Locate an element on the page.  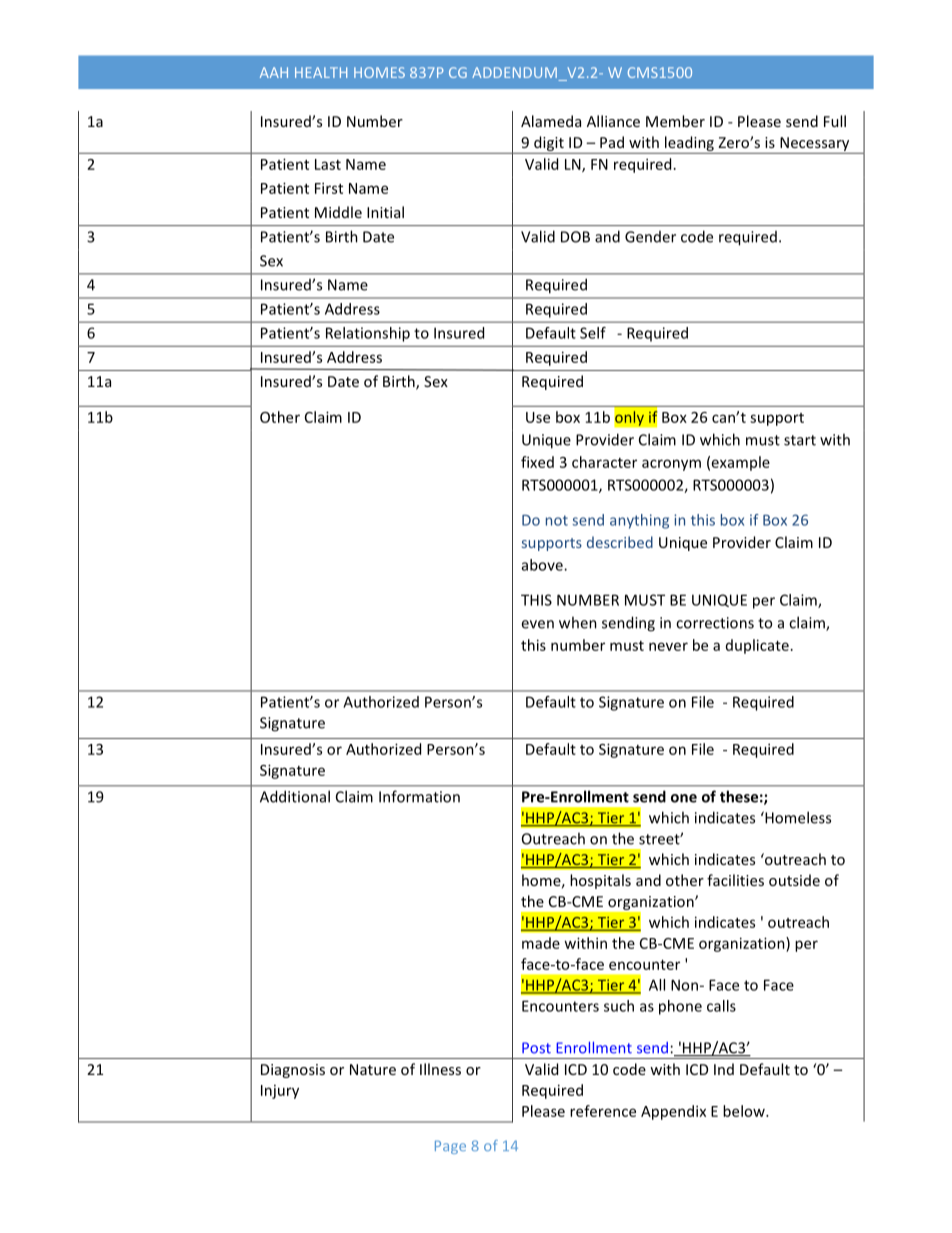
Injury is located at coordinates (280, 1092).
